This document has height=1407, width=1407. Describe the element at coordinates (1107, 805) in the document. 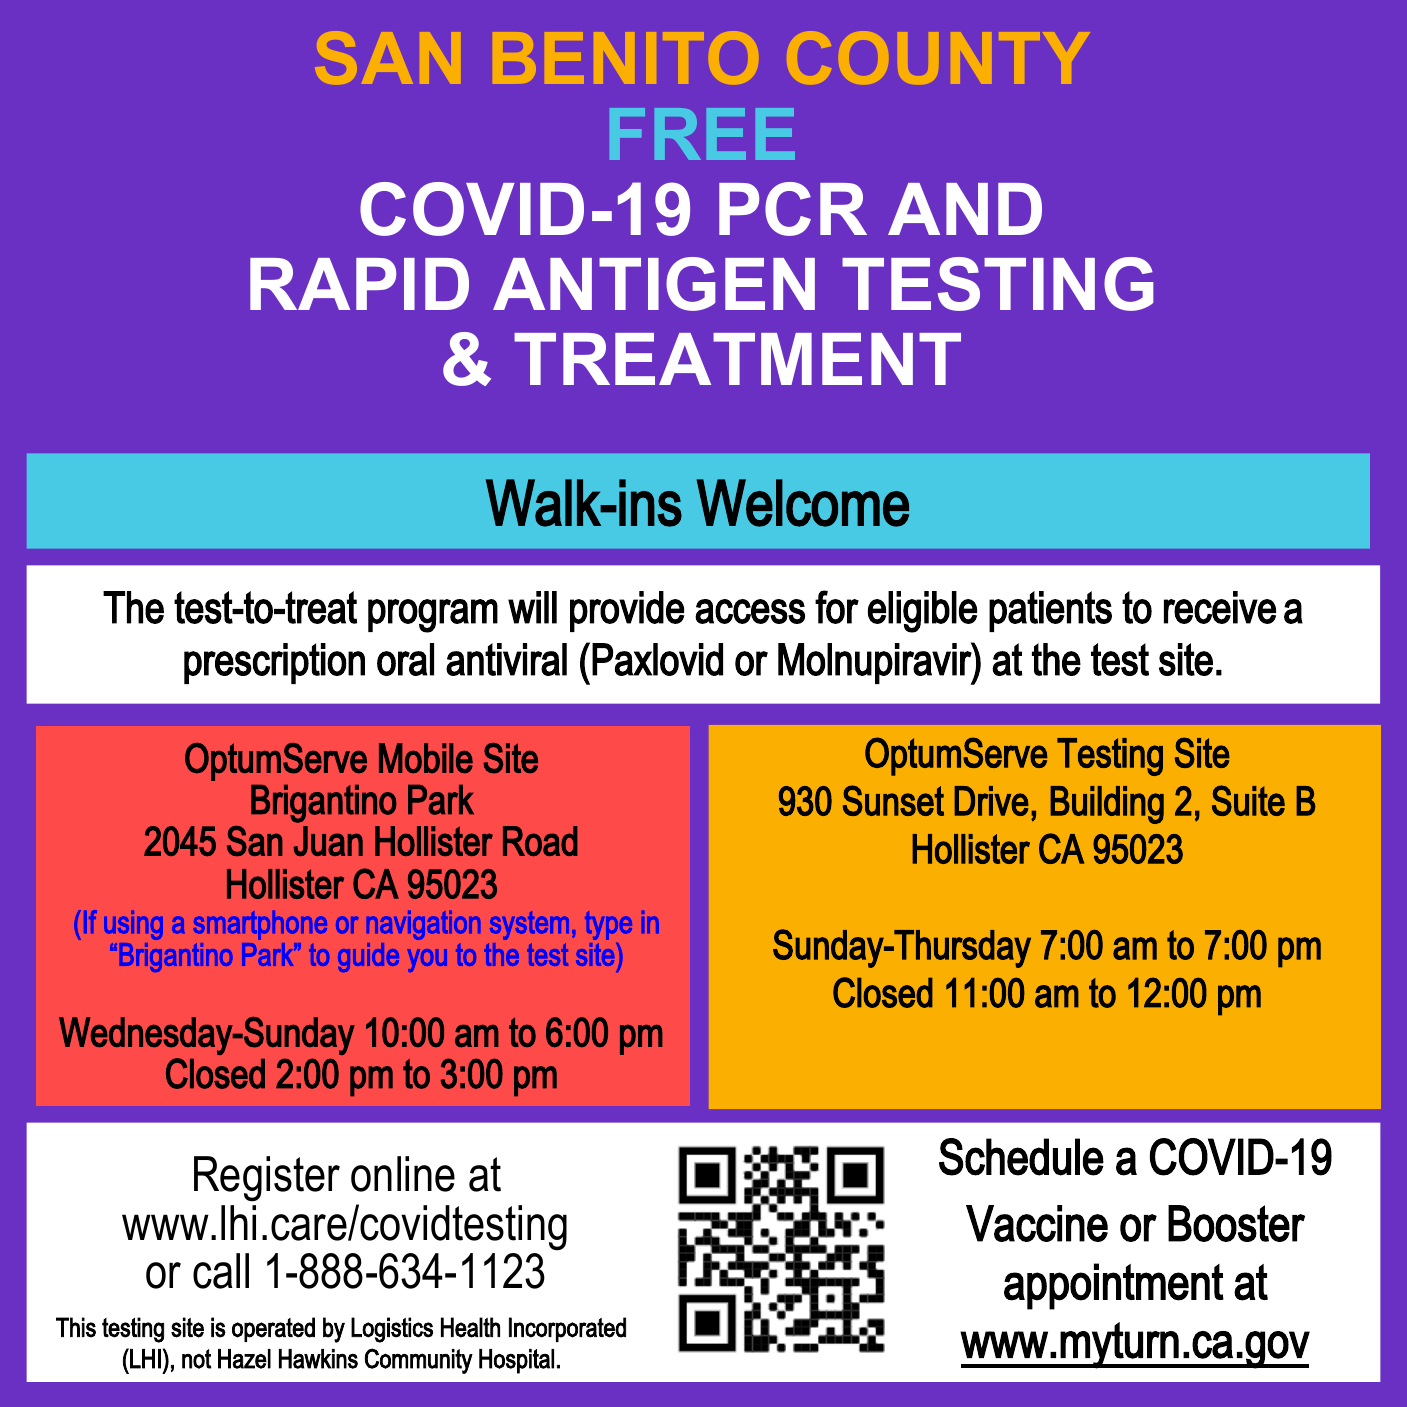

I see `Building` at that location.
